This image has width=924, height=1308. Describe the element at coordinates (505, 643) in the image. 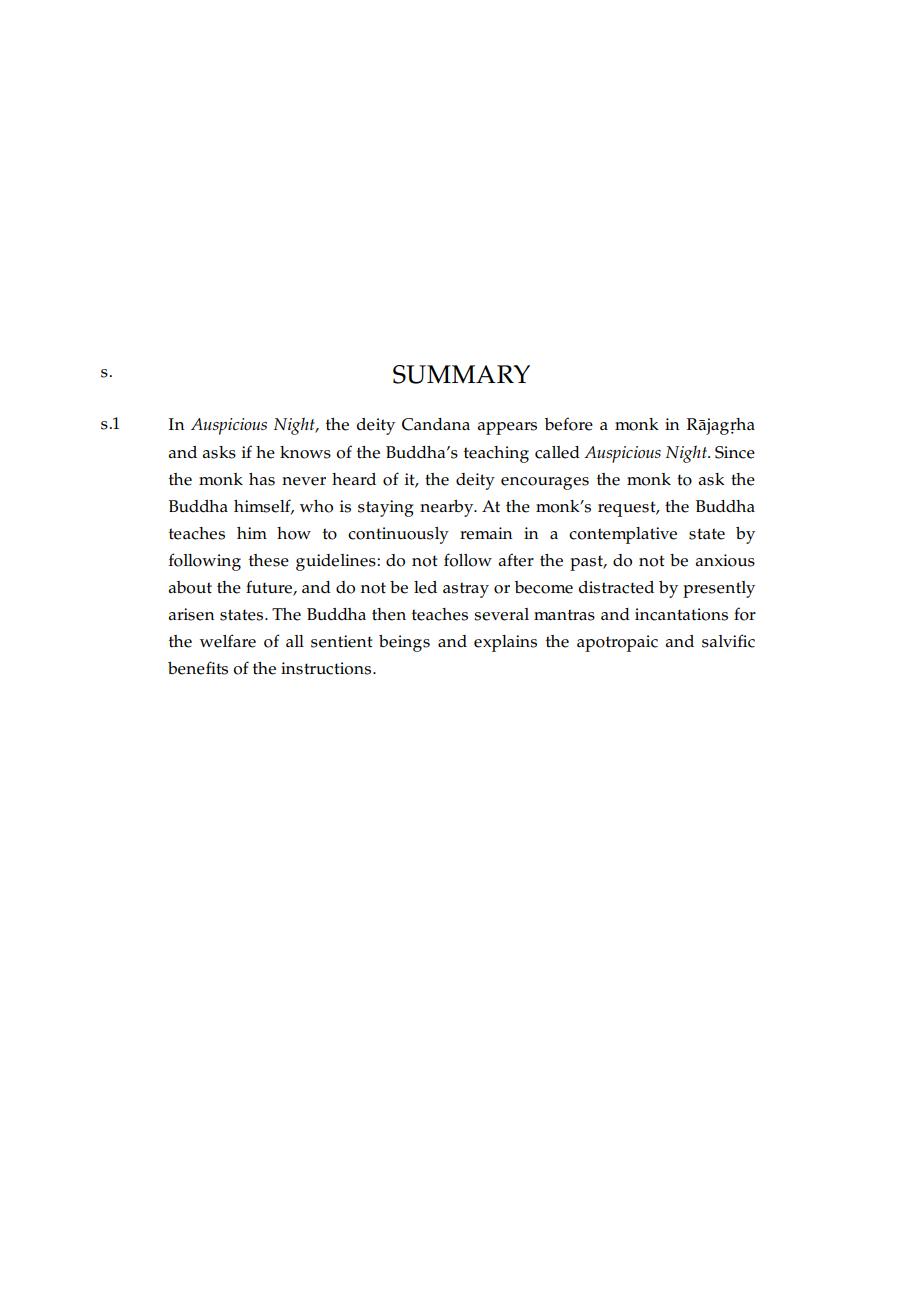

I see `explains` at that location.
